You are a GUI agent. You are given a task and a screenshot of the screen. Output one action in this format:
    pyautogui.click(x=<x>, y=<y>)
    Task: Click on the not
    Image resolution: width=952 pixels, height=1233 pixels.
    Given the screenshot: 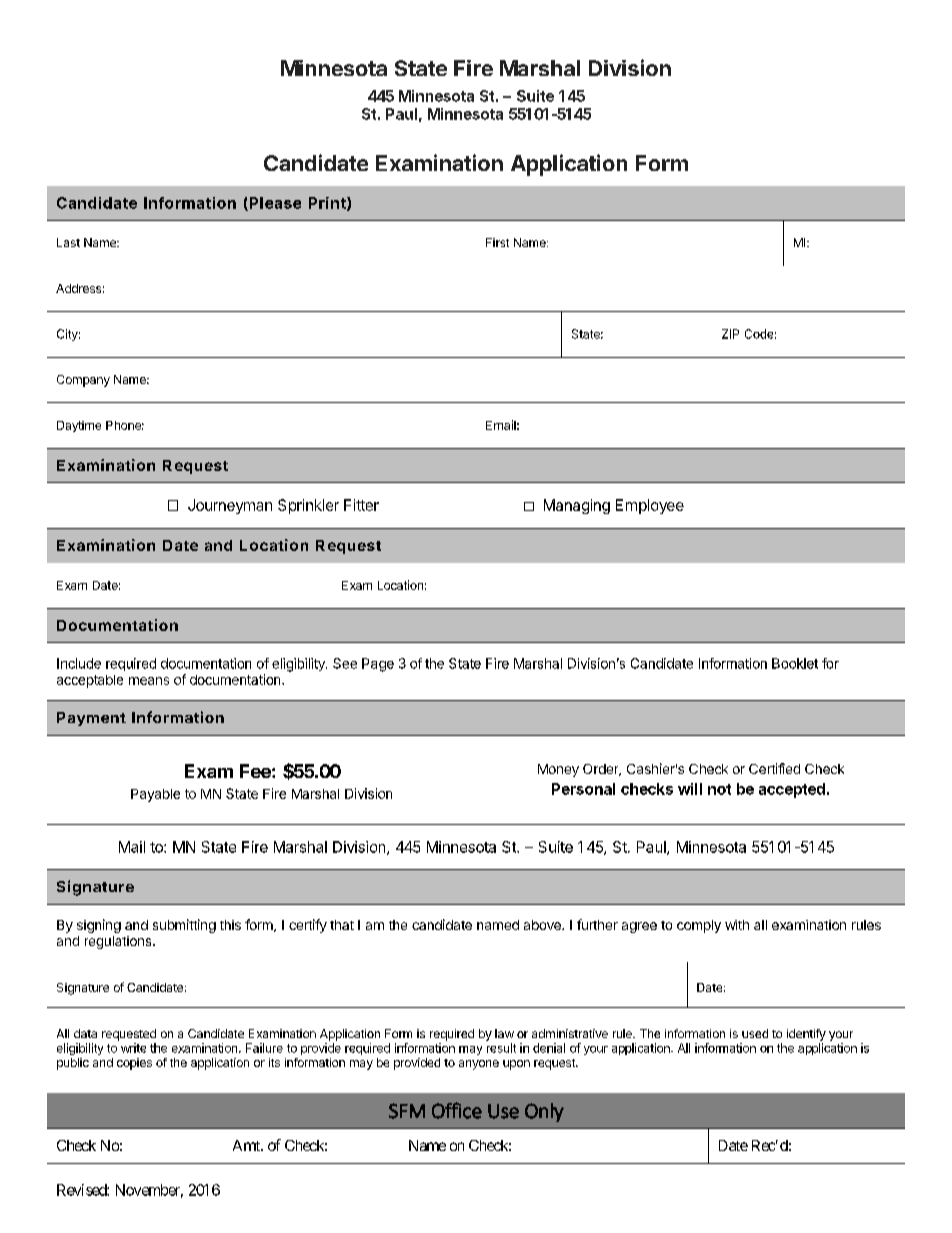 What is the action you would take?
    pyautogui.click(x=719, y=789)
